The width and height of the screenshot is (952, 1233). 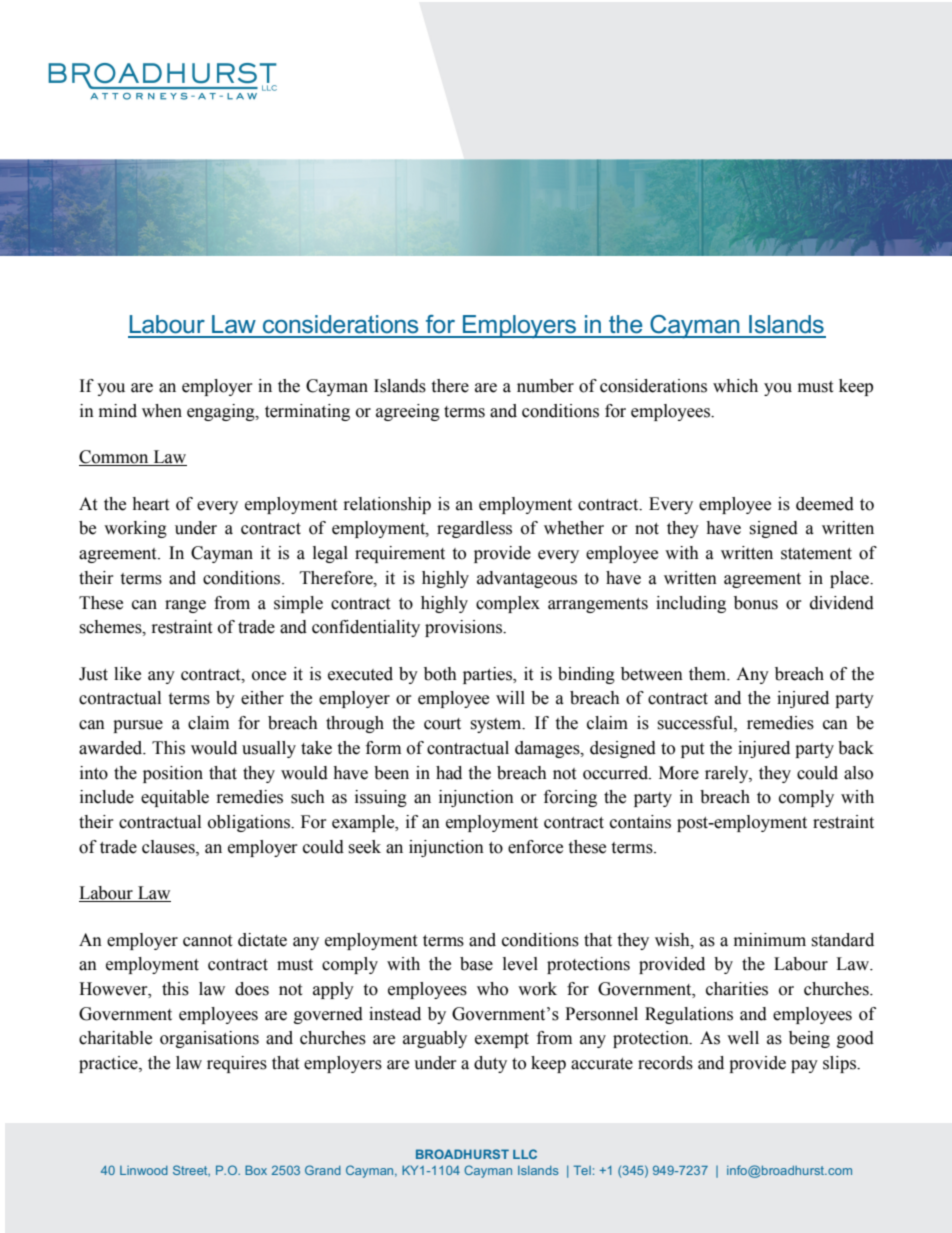 I want to click on simple, so click(x=298, y=604).
